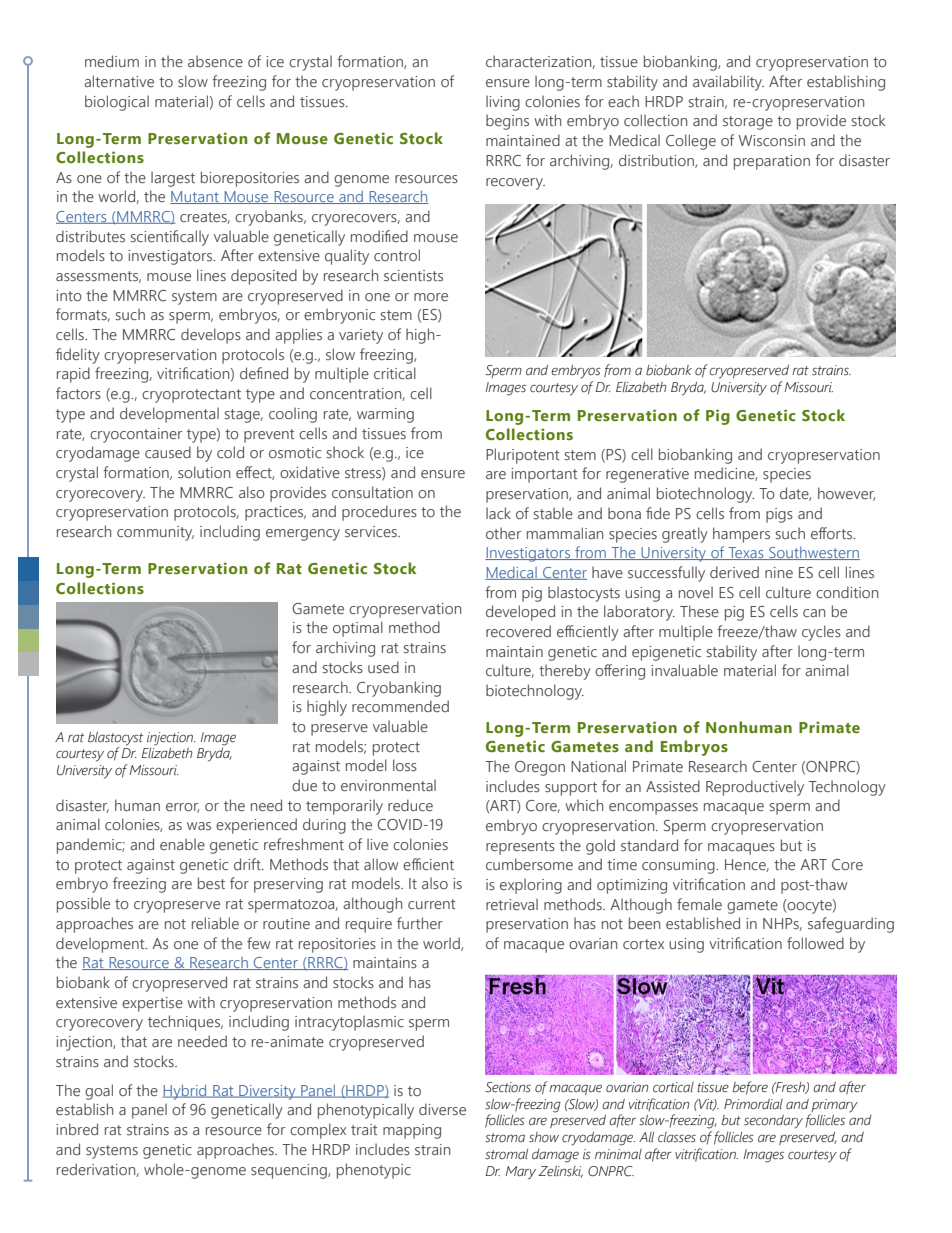  Describe the element at coordinates (523, 456) in the screenshot. I see `Pluripotent` at that location.
